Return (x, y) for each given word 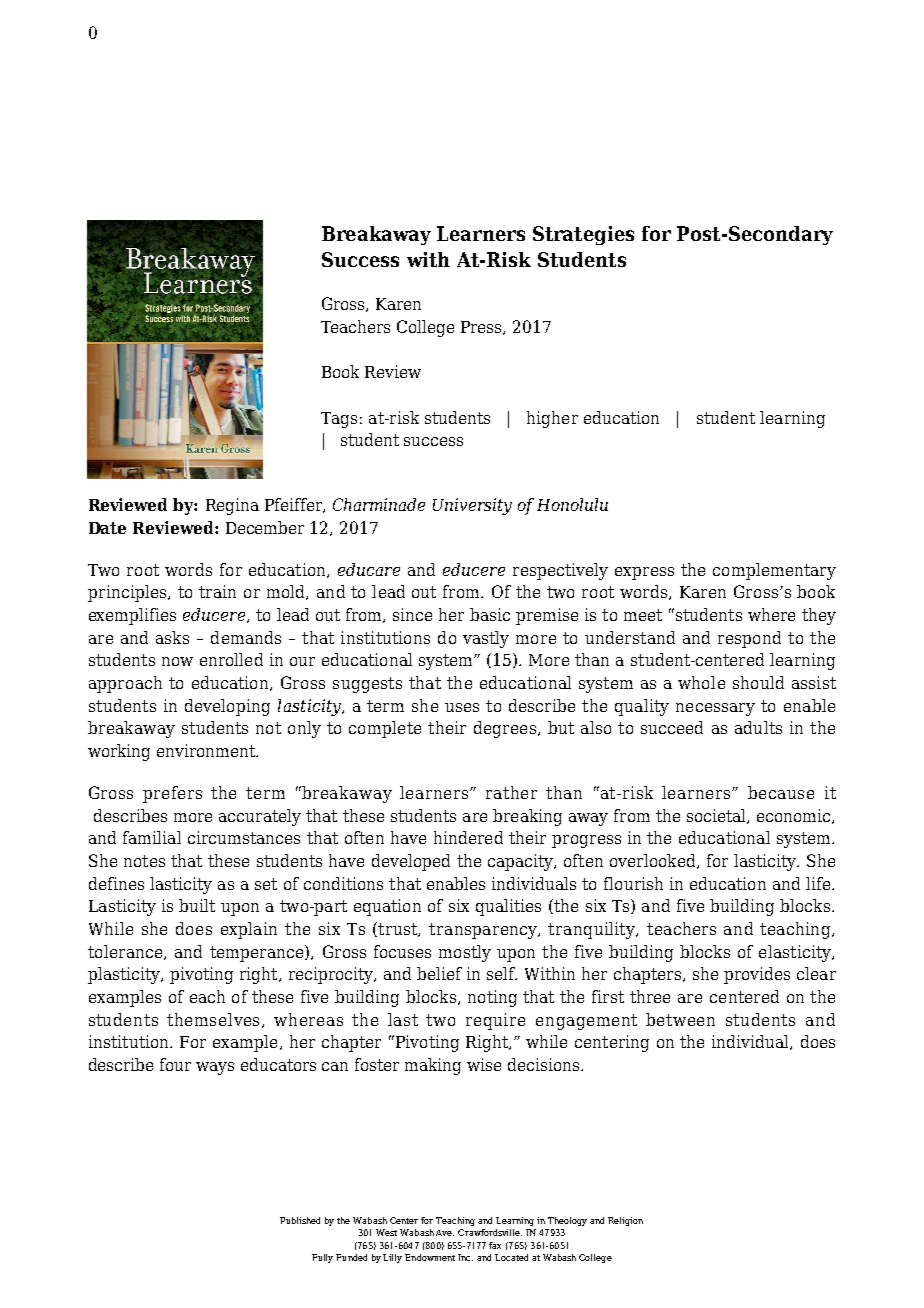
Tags (339, 420)
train (217, 591)
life (819, 883)
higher (552, 419)
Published (300, 1220)
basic (490, 614)
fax (495, 1245)
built (197, 905)
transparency (484, 931)
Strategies (583, 235)
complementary (774, 571)
